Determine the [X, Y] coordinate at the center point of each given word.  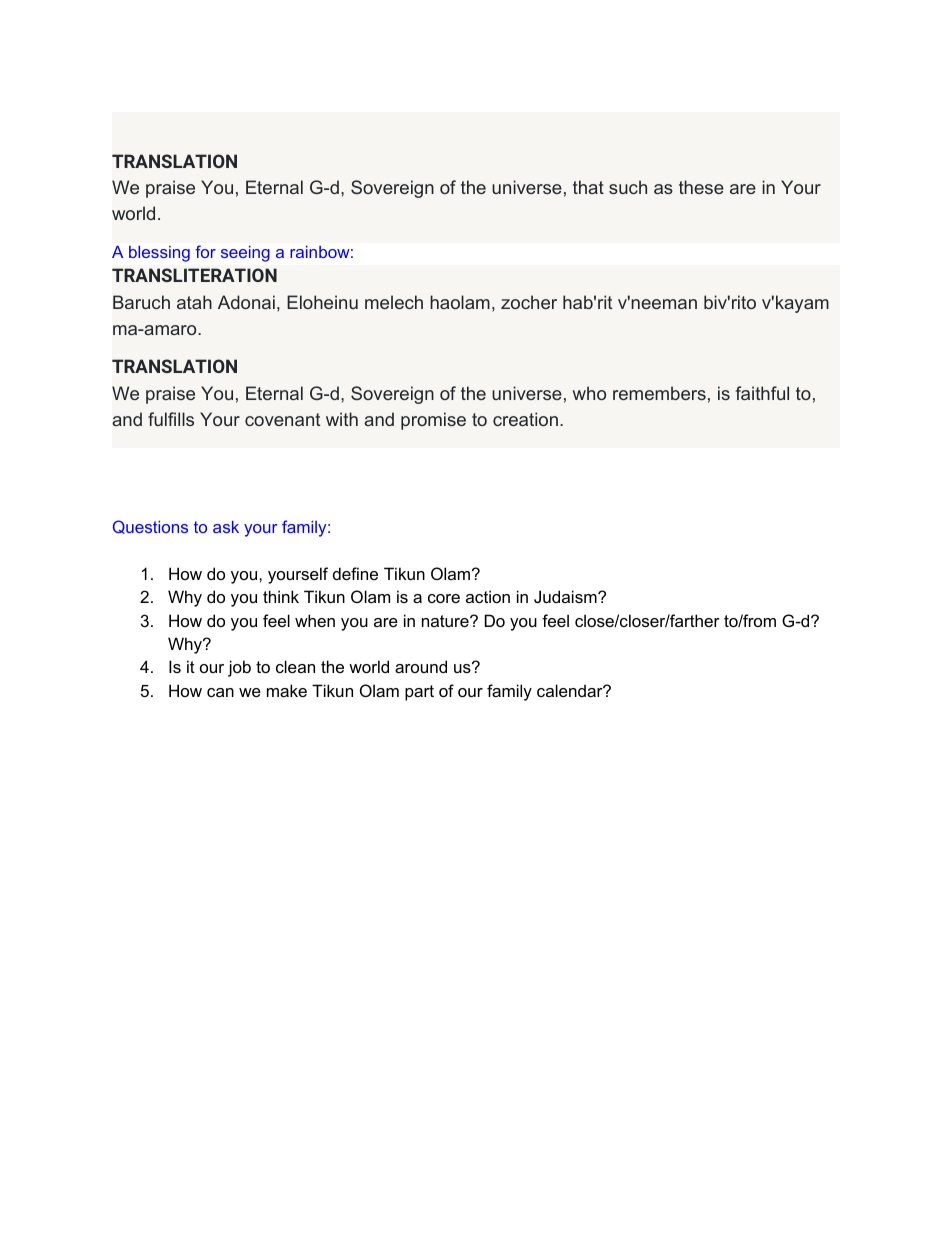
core [444, 598]
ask [226, 527]
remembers [659, 393]
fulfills [171, 419]
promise [433, 421]
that [588, 187]
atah [194, 302]
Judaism [566, 596]
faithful [762, 393]
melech [394, 302]
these [701, 187]
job [239, 668]
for [206, 251]
